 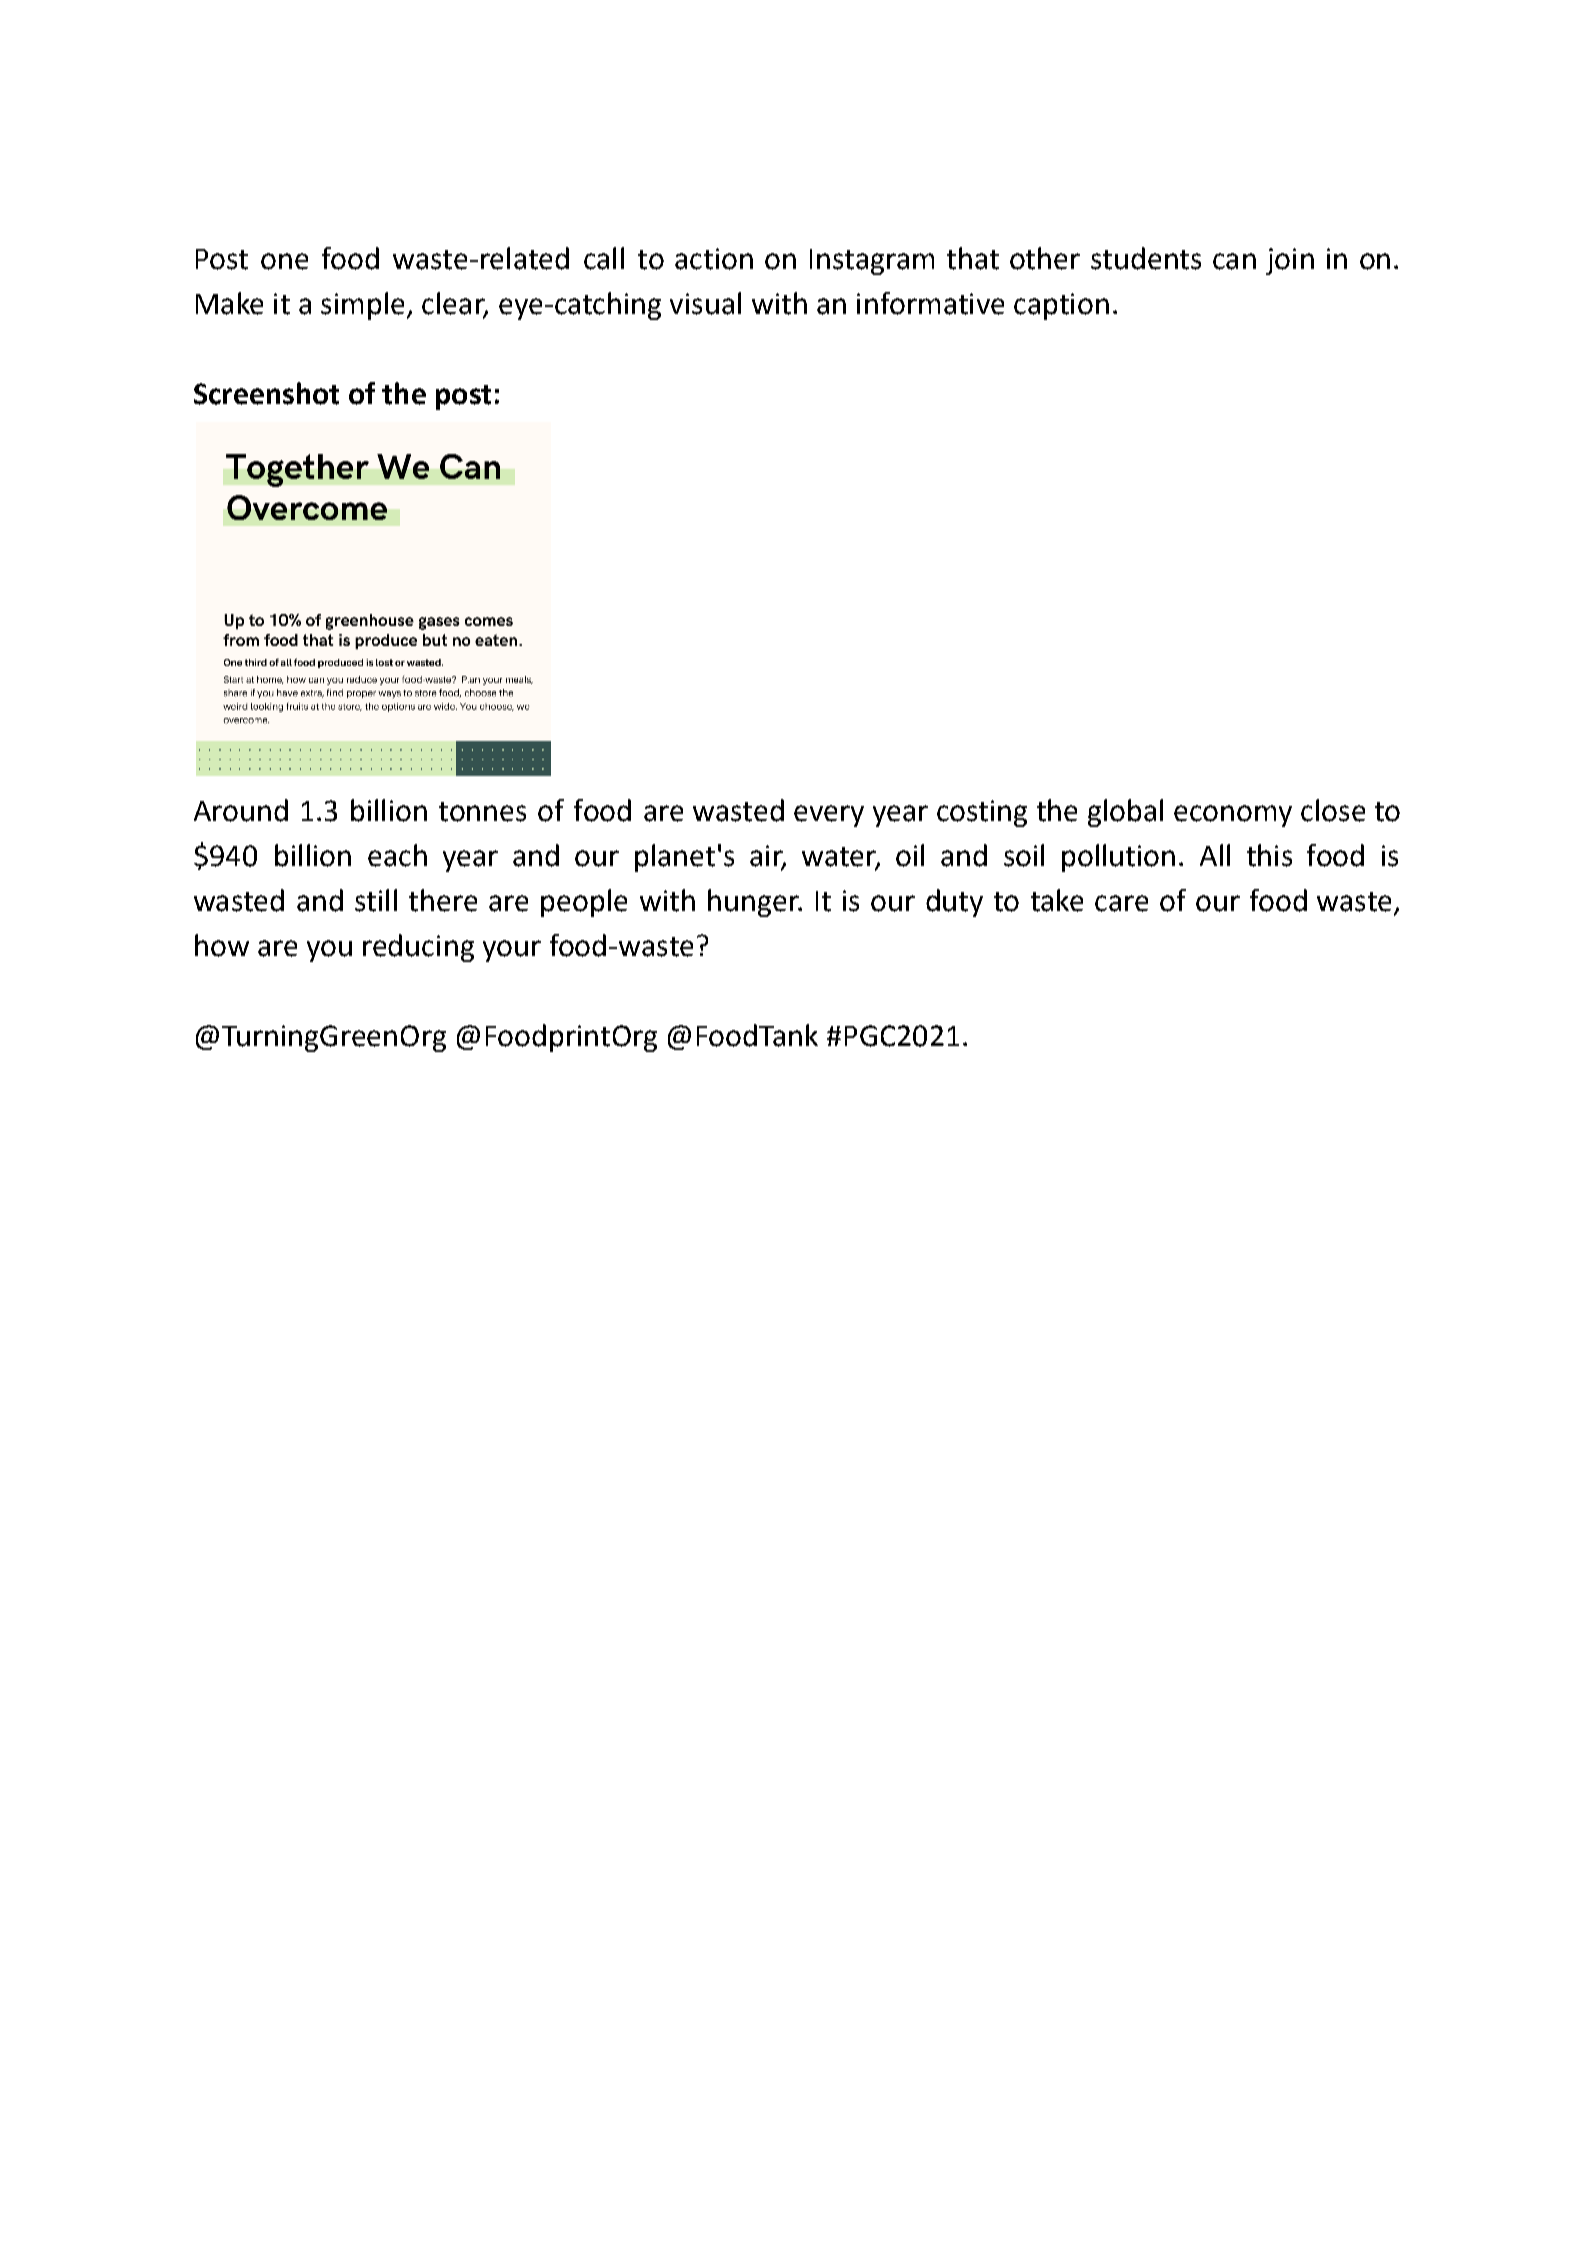 I want to click on simple, so click(x=362, y=306).
